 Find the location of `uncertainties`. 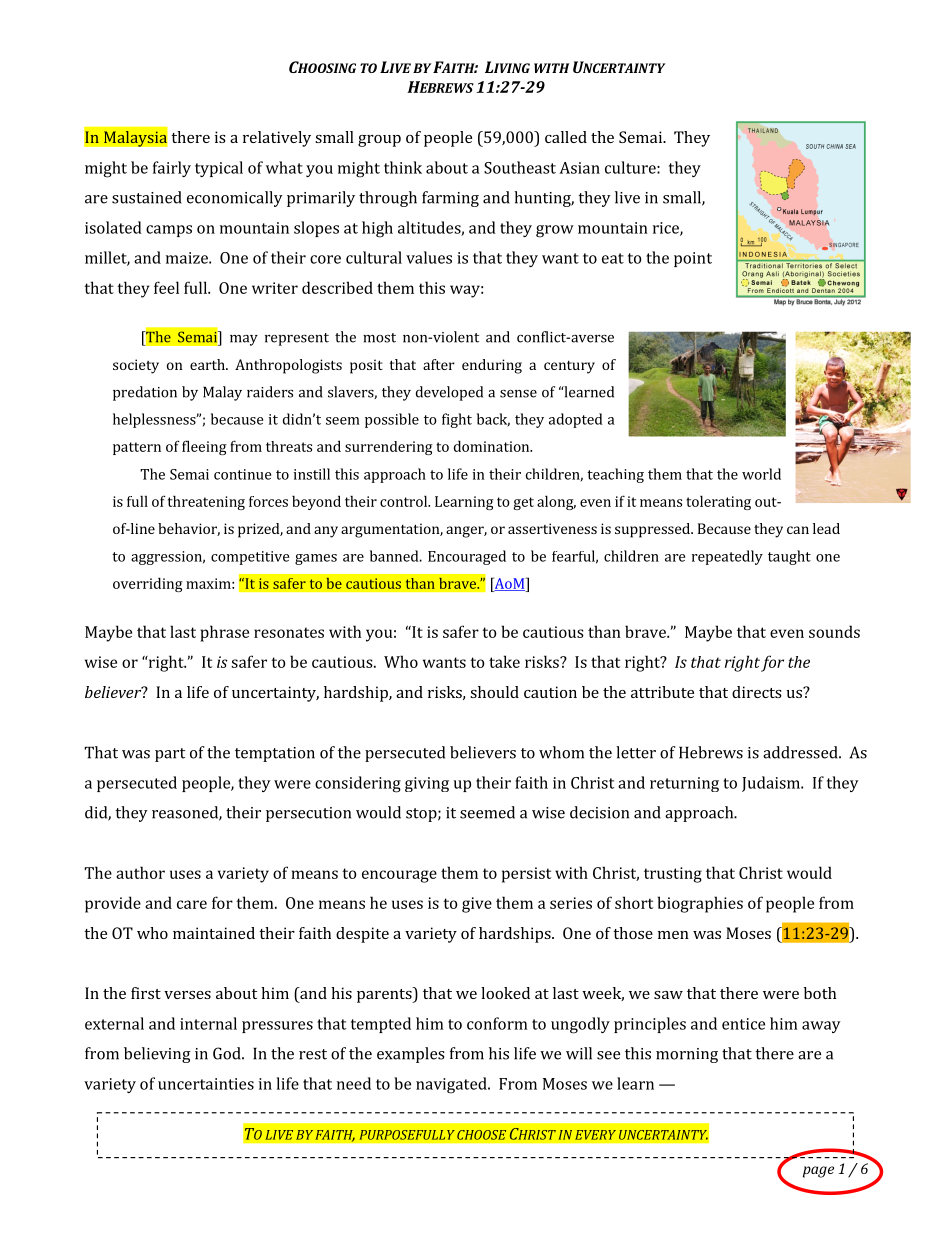

uncertainties is located at coordinates (206, 1084).
